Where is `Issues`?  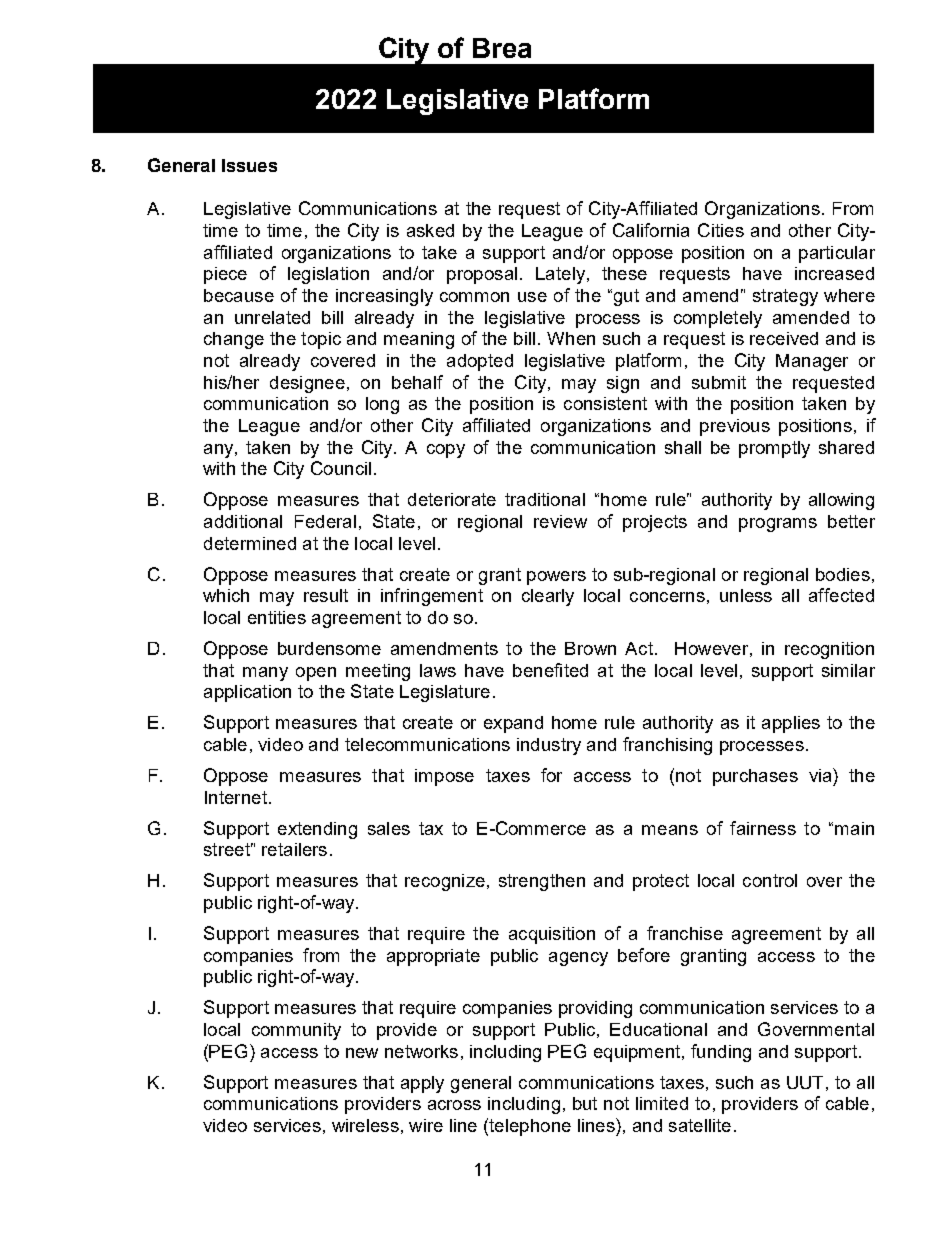
Issues is located at coordinates (249, 165).
